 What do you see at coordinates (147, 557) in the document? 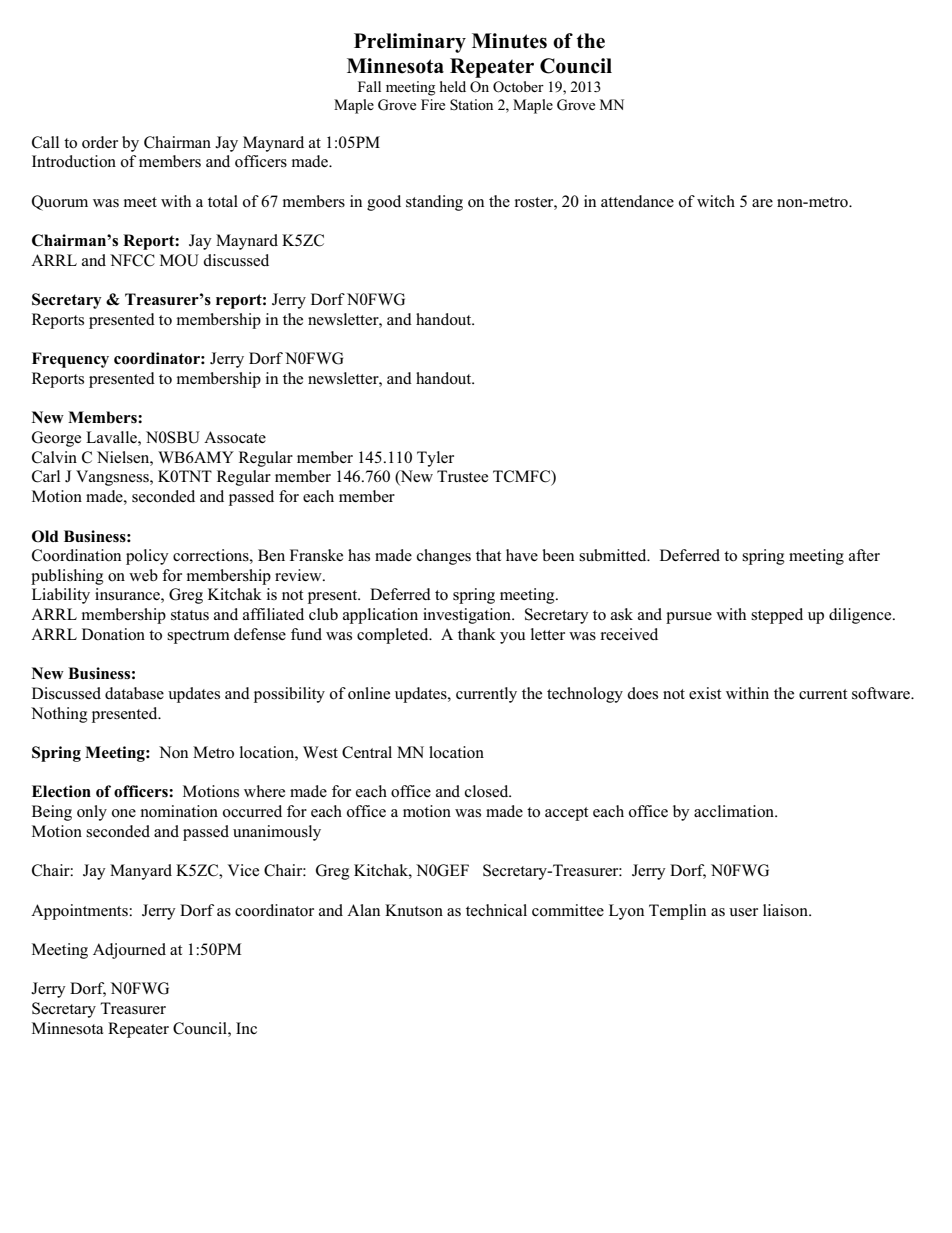
I see `policy` at bounding box center [147, 557].
